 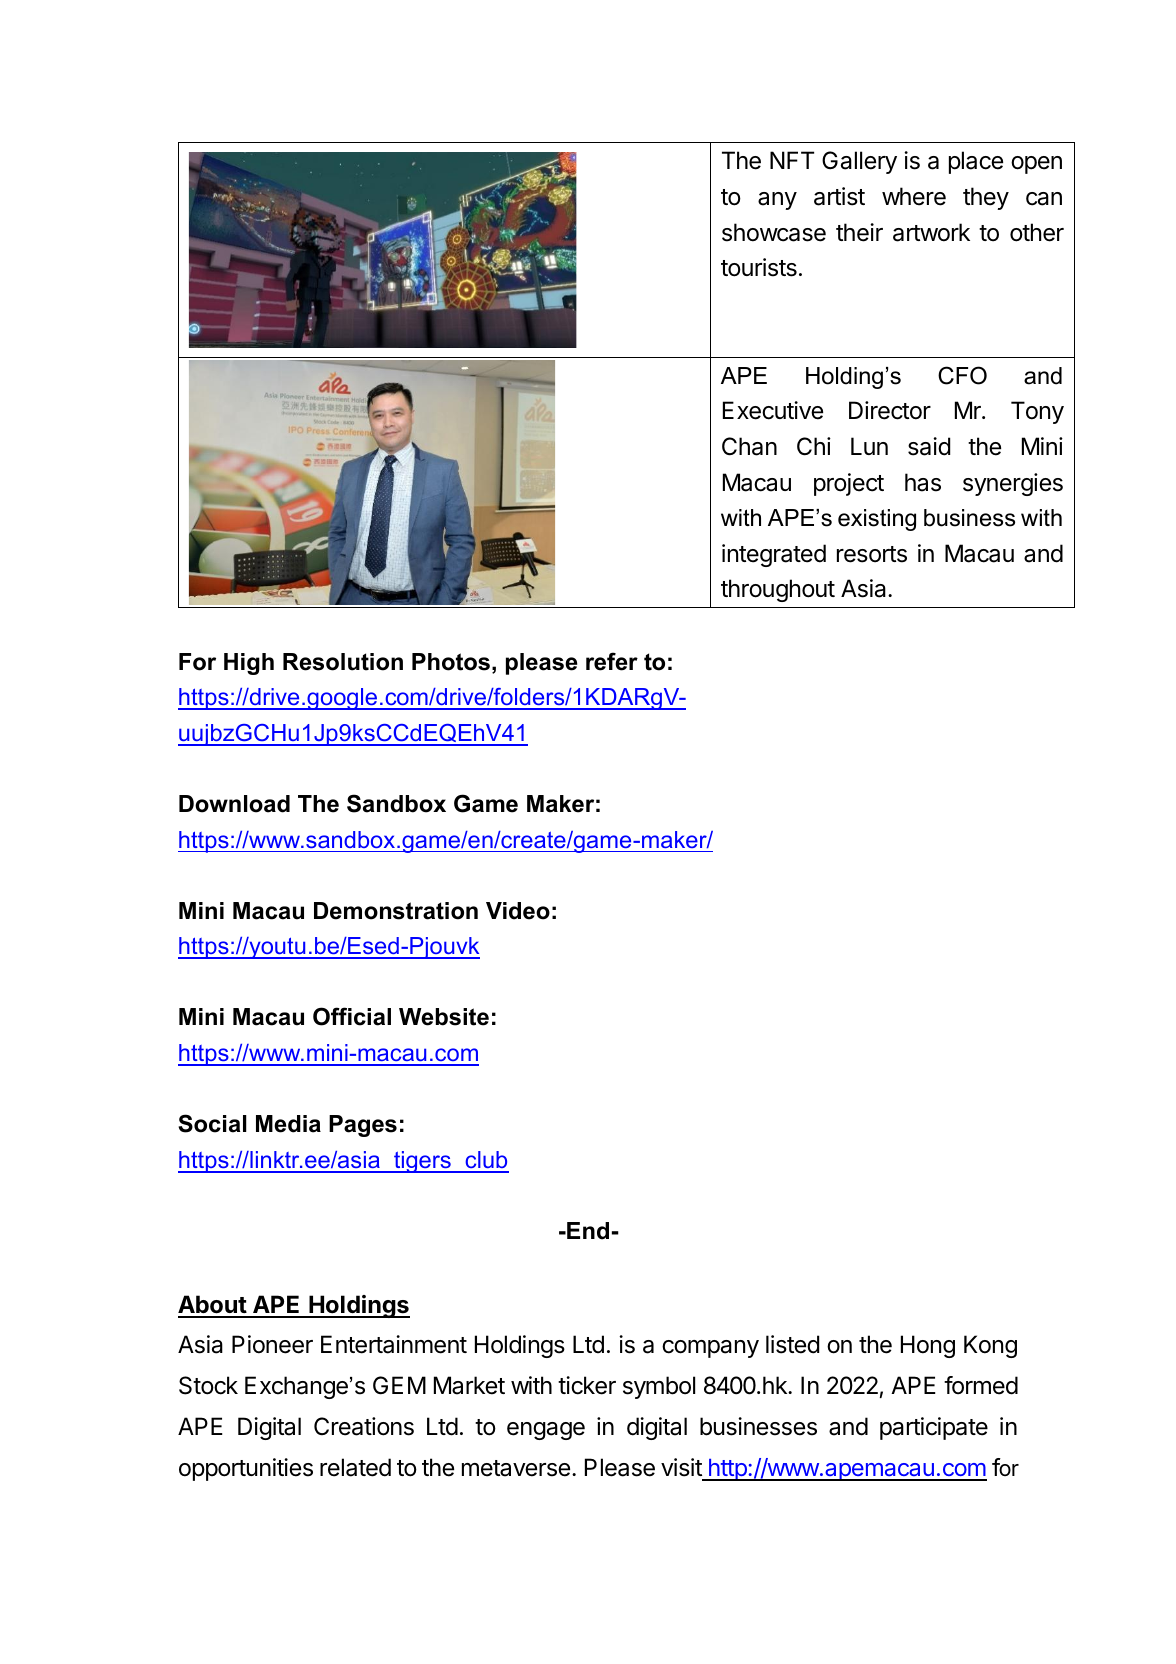 I want to click on tourists, so click(x=759, y=267).
